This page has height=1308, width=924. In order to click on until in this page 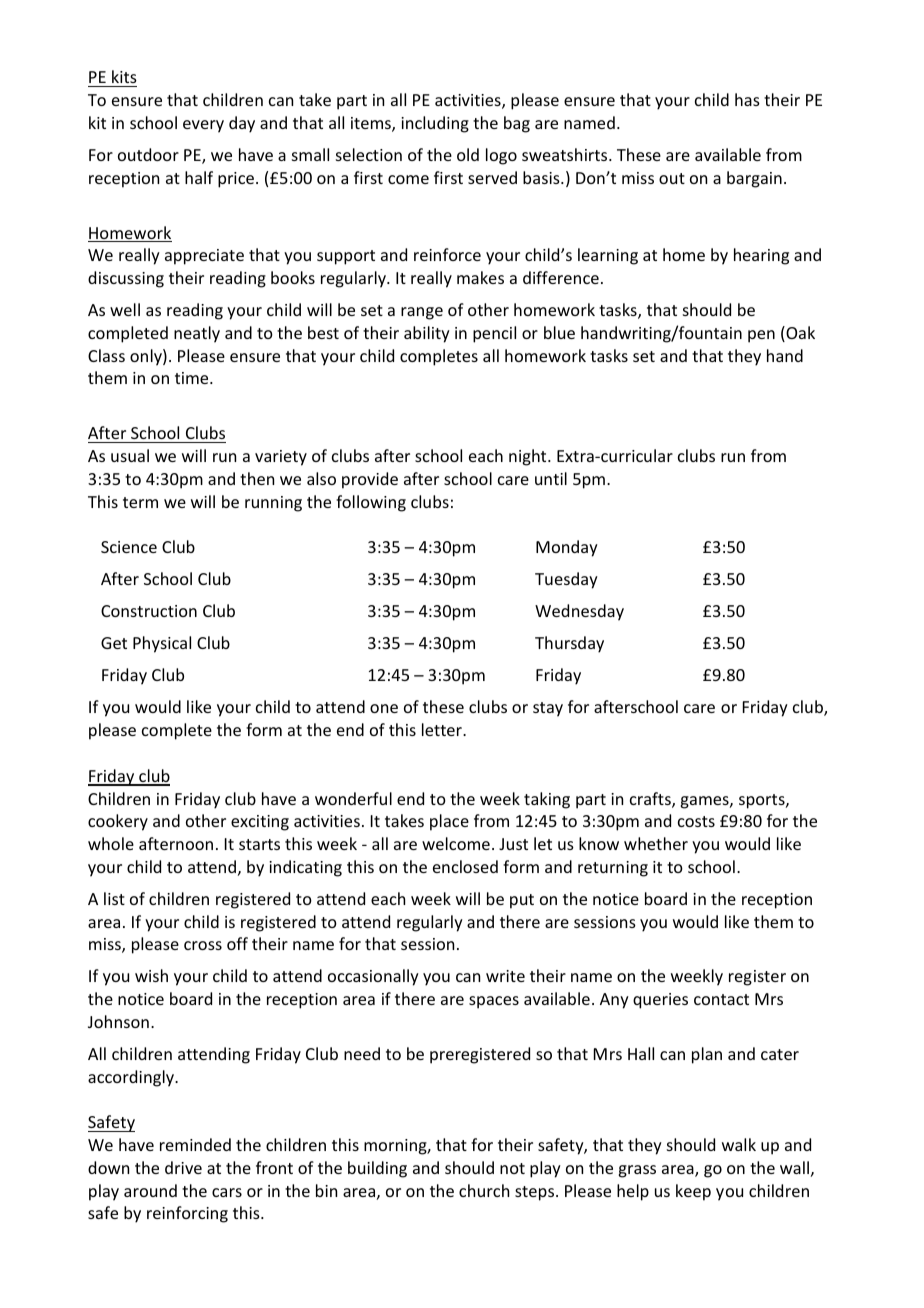, I will do `click(551, 478)`.
